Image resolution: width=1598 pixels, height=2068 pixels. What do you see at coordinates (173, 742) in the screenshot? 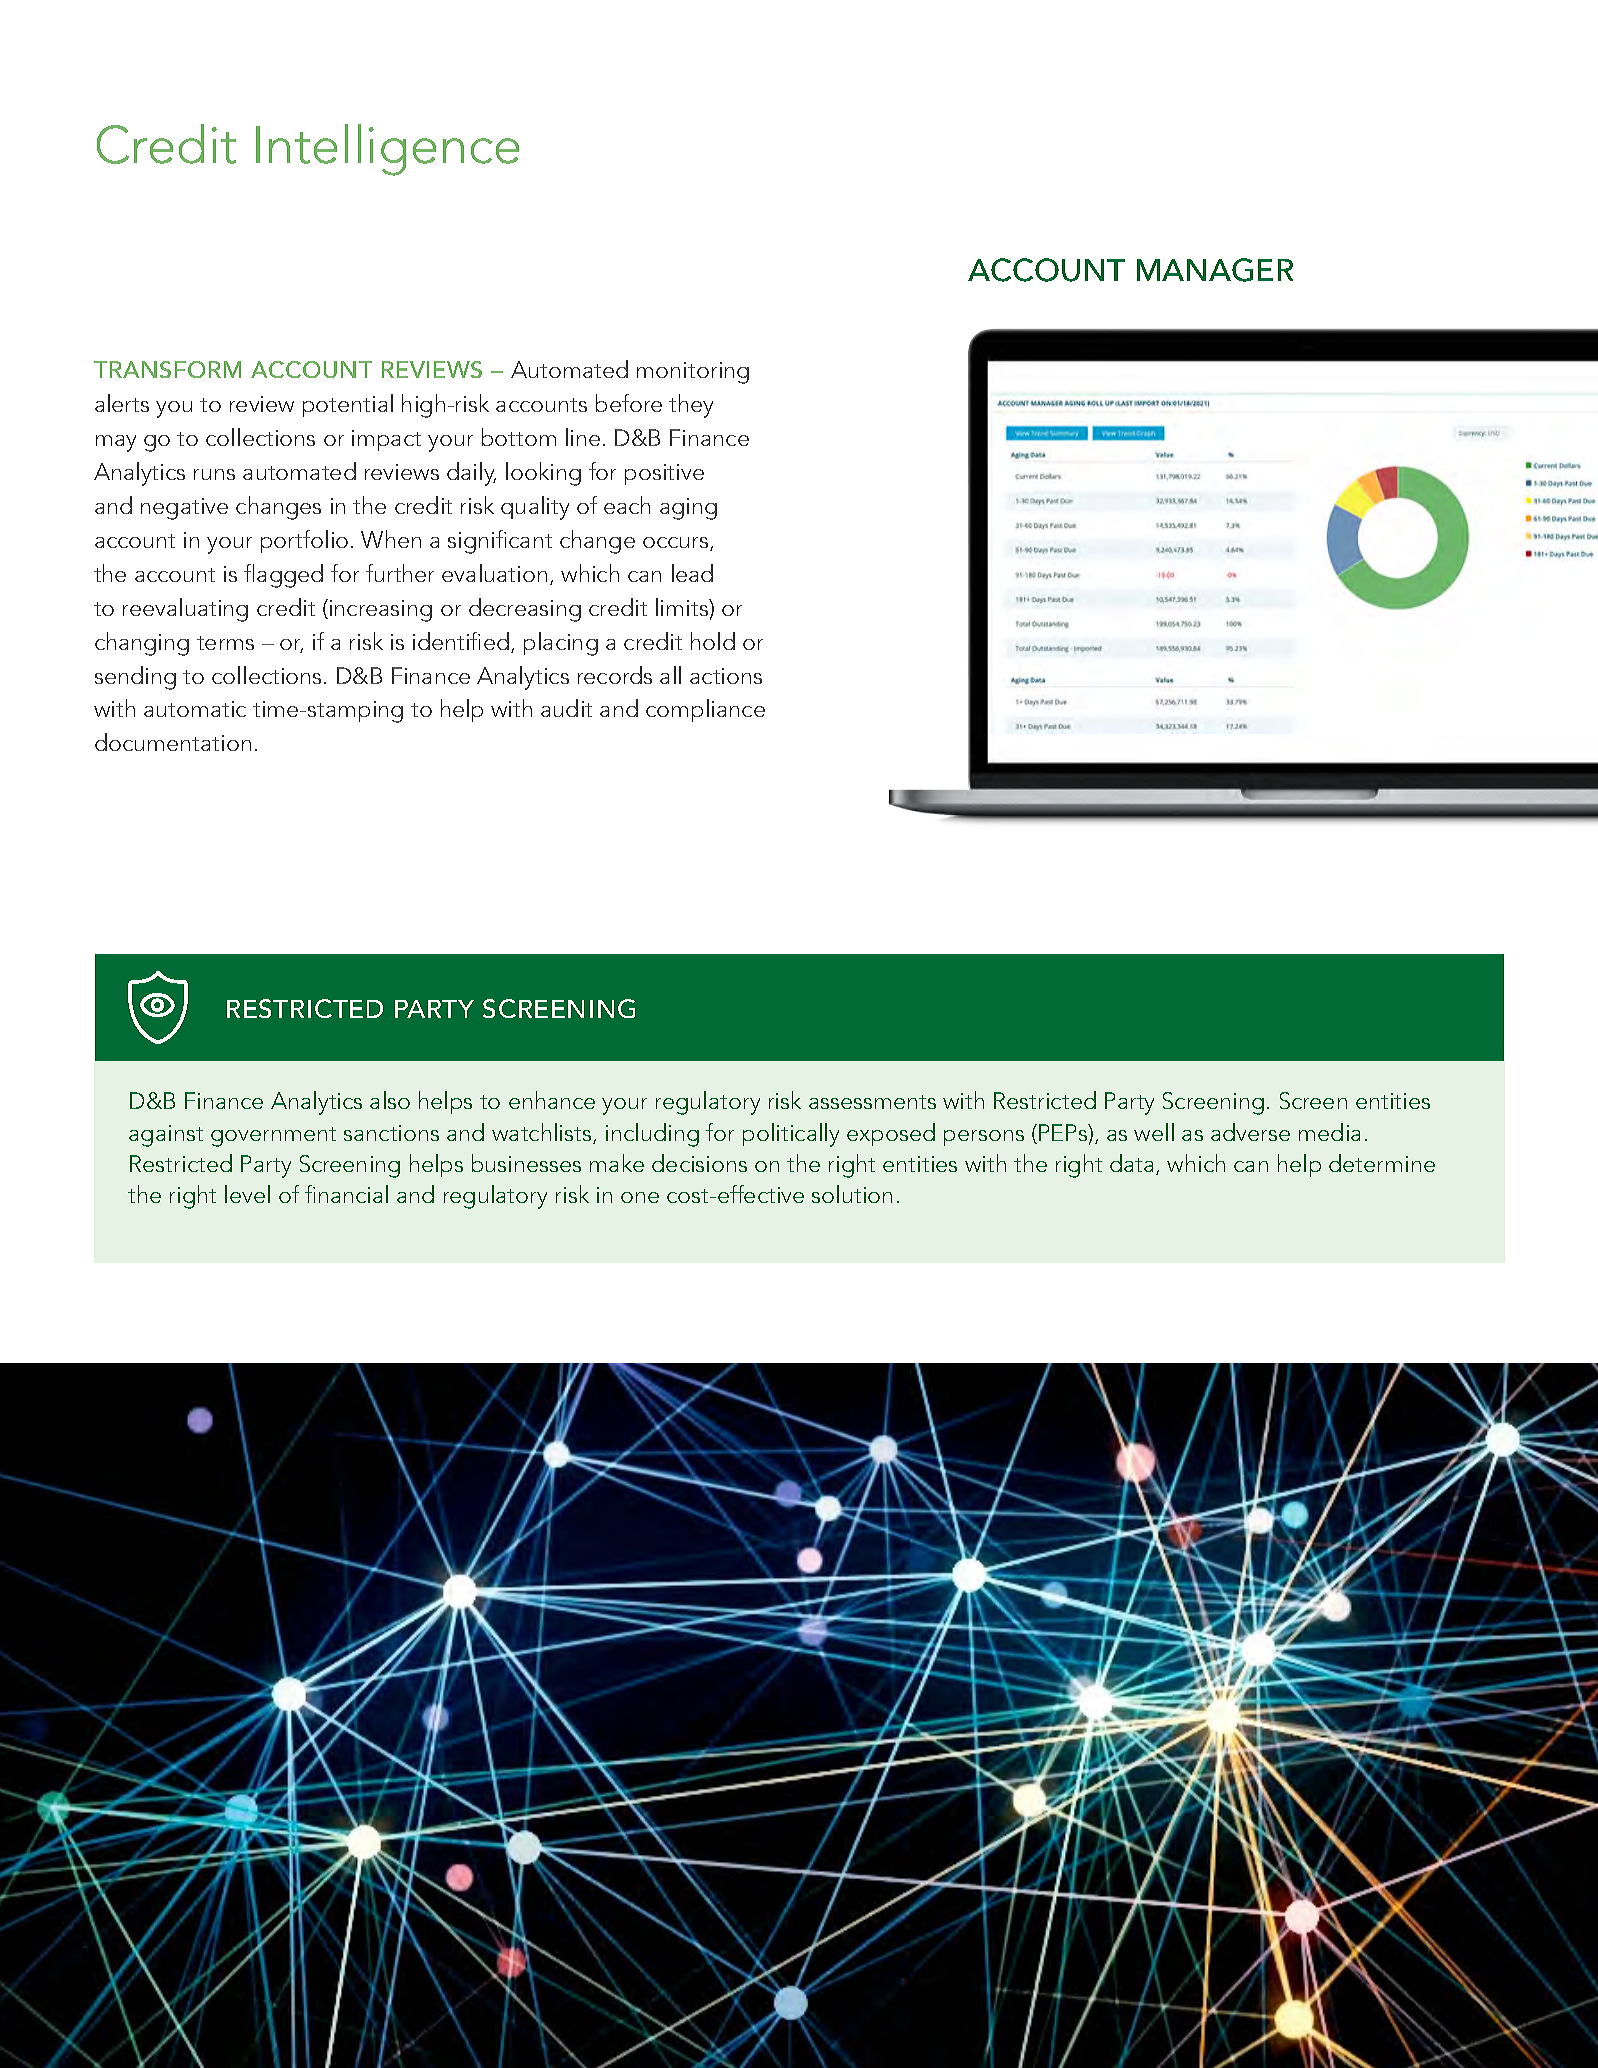
I see `documentation` at bounding box center [173, 742].
